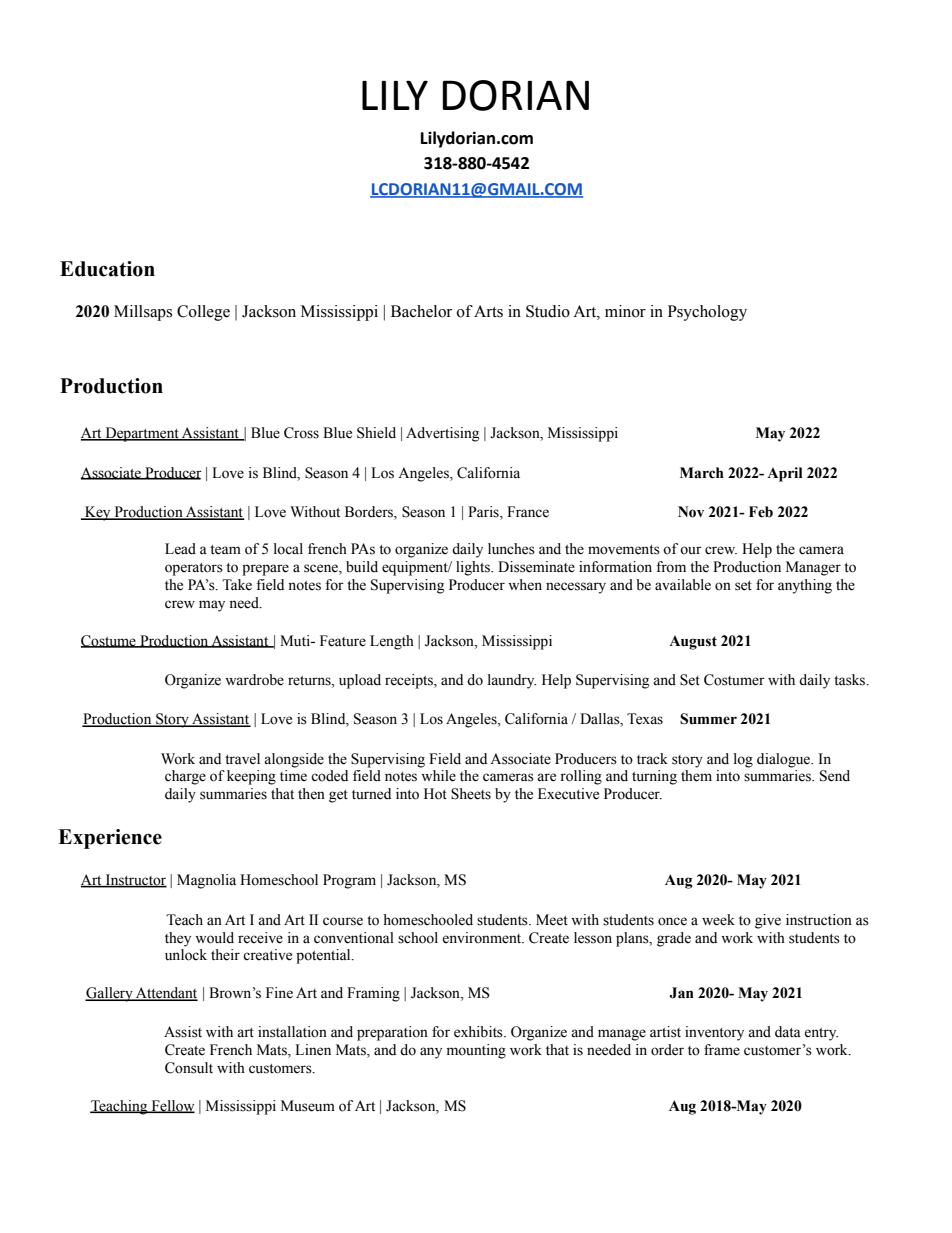 The width and height of the image is (952, 1233). Describe the element at coordinates (525, 585) in the image. I see `when` at that location.
